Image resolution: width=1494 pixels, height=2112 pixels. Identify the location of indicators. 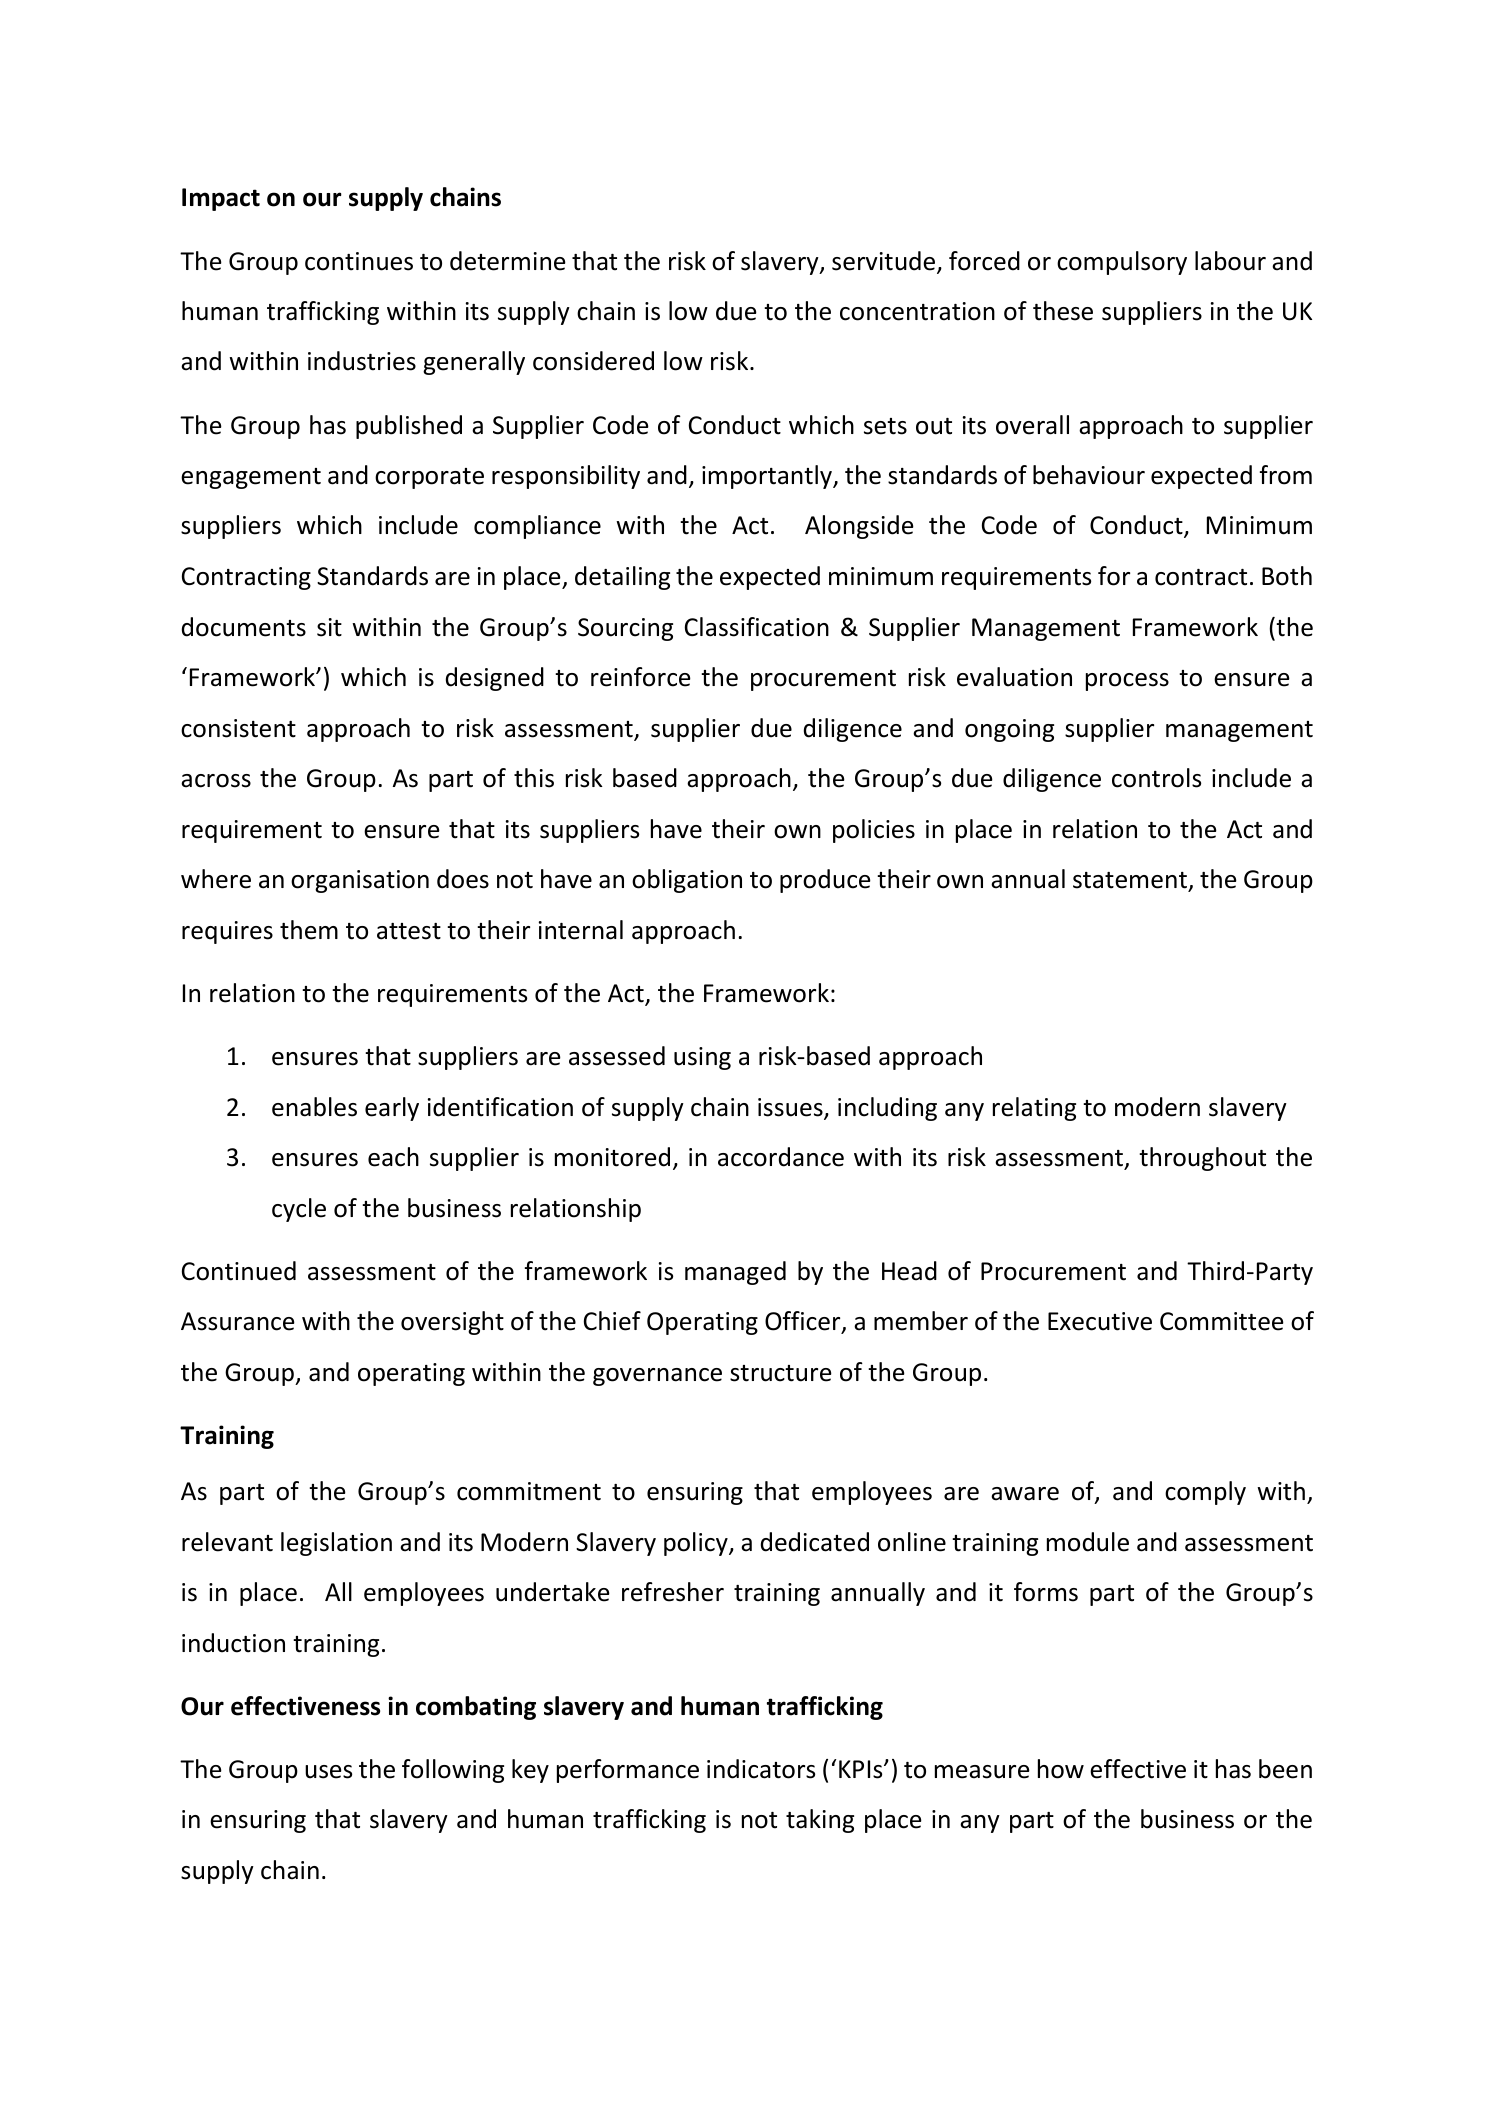
(761, 1769).
